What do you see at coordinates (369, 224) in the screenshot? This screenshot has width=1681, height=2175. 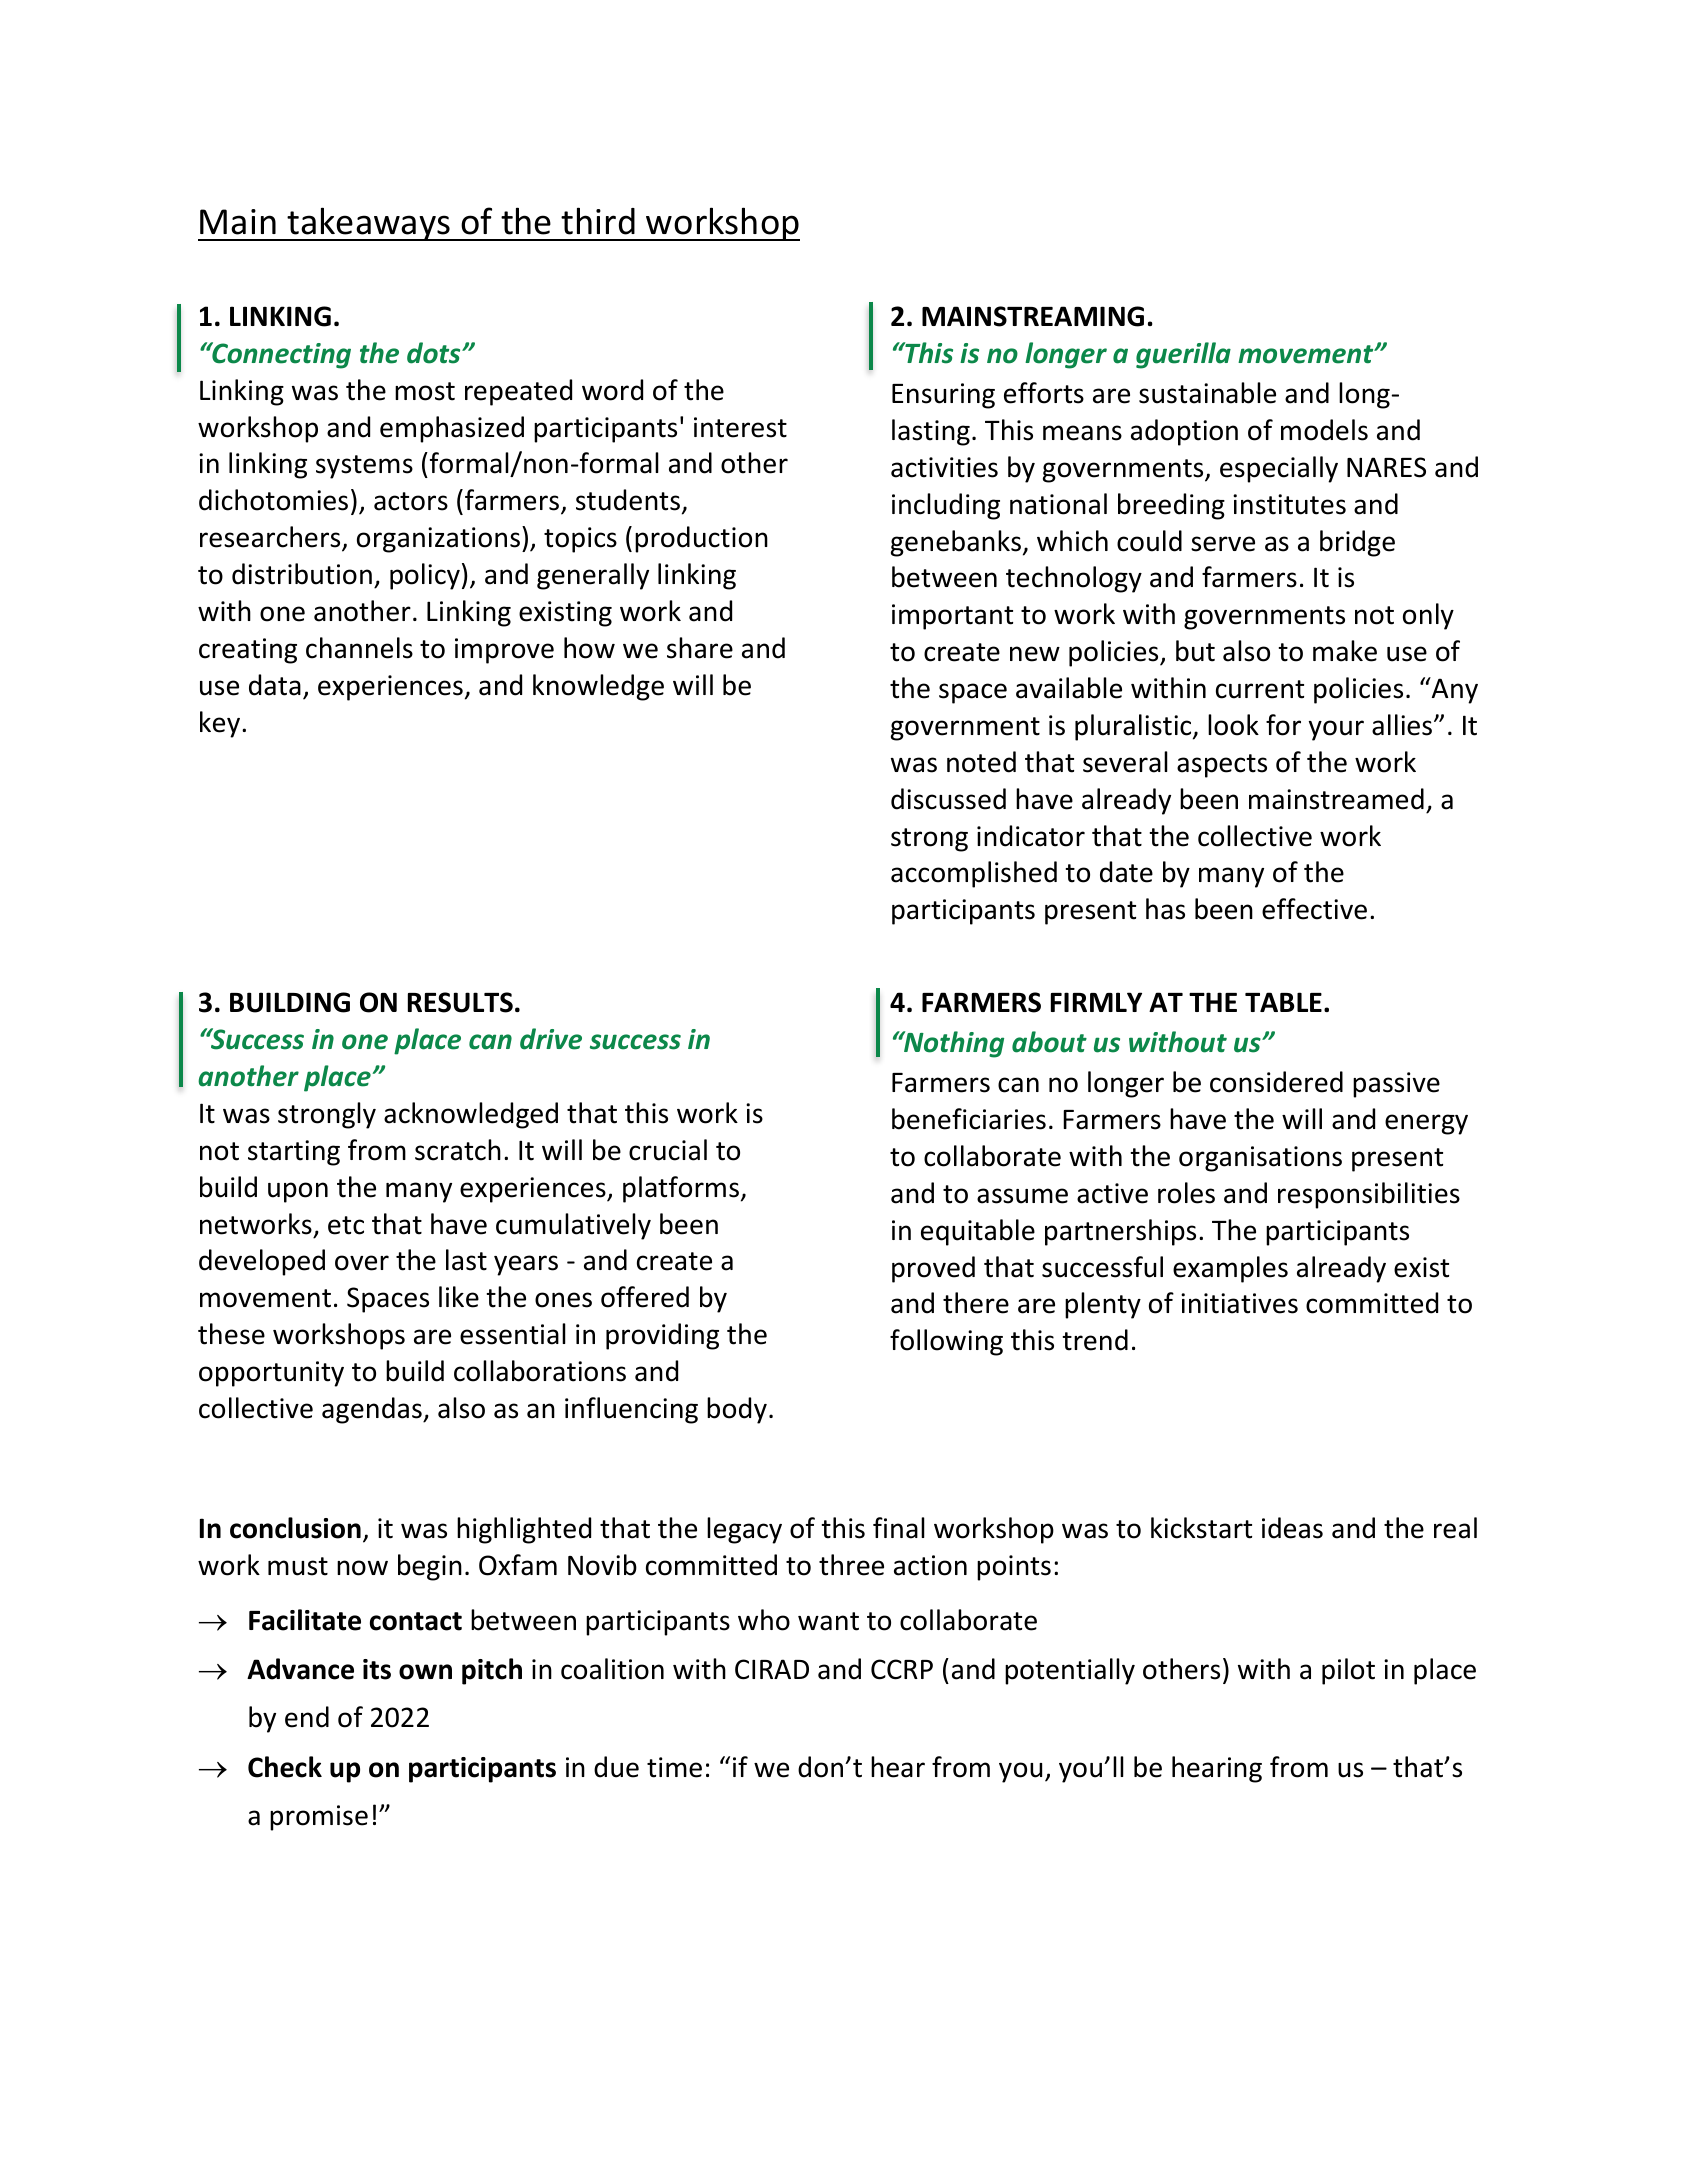 I see `takeaways` at bounding box center [369, 224].
